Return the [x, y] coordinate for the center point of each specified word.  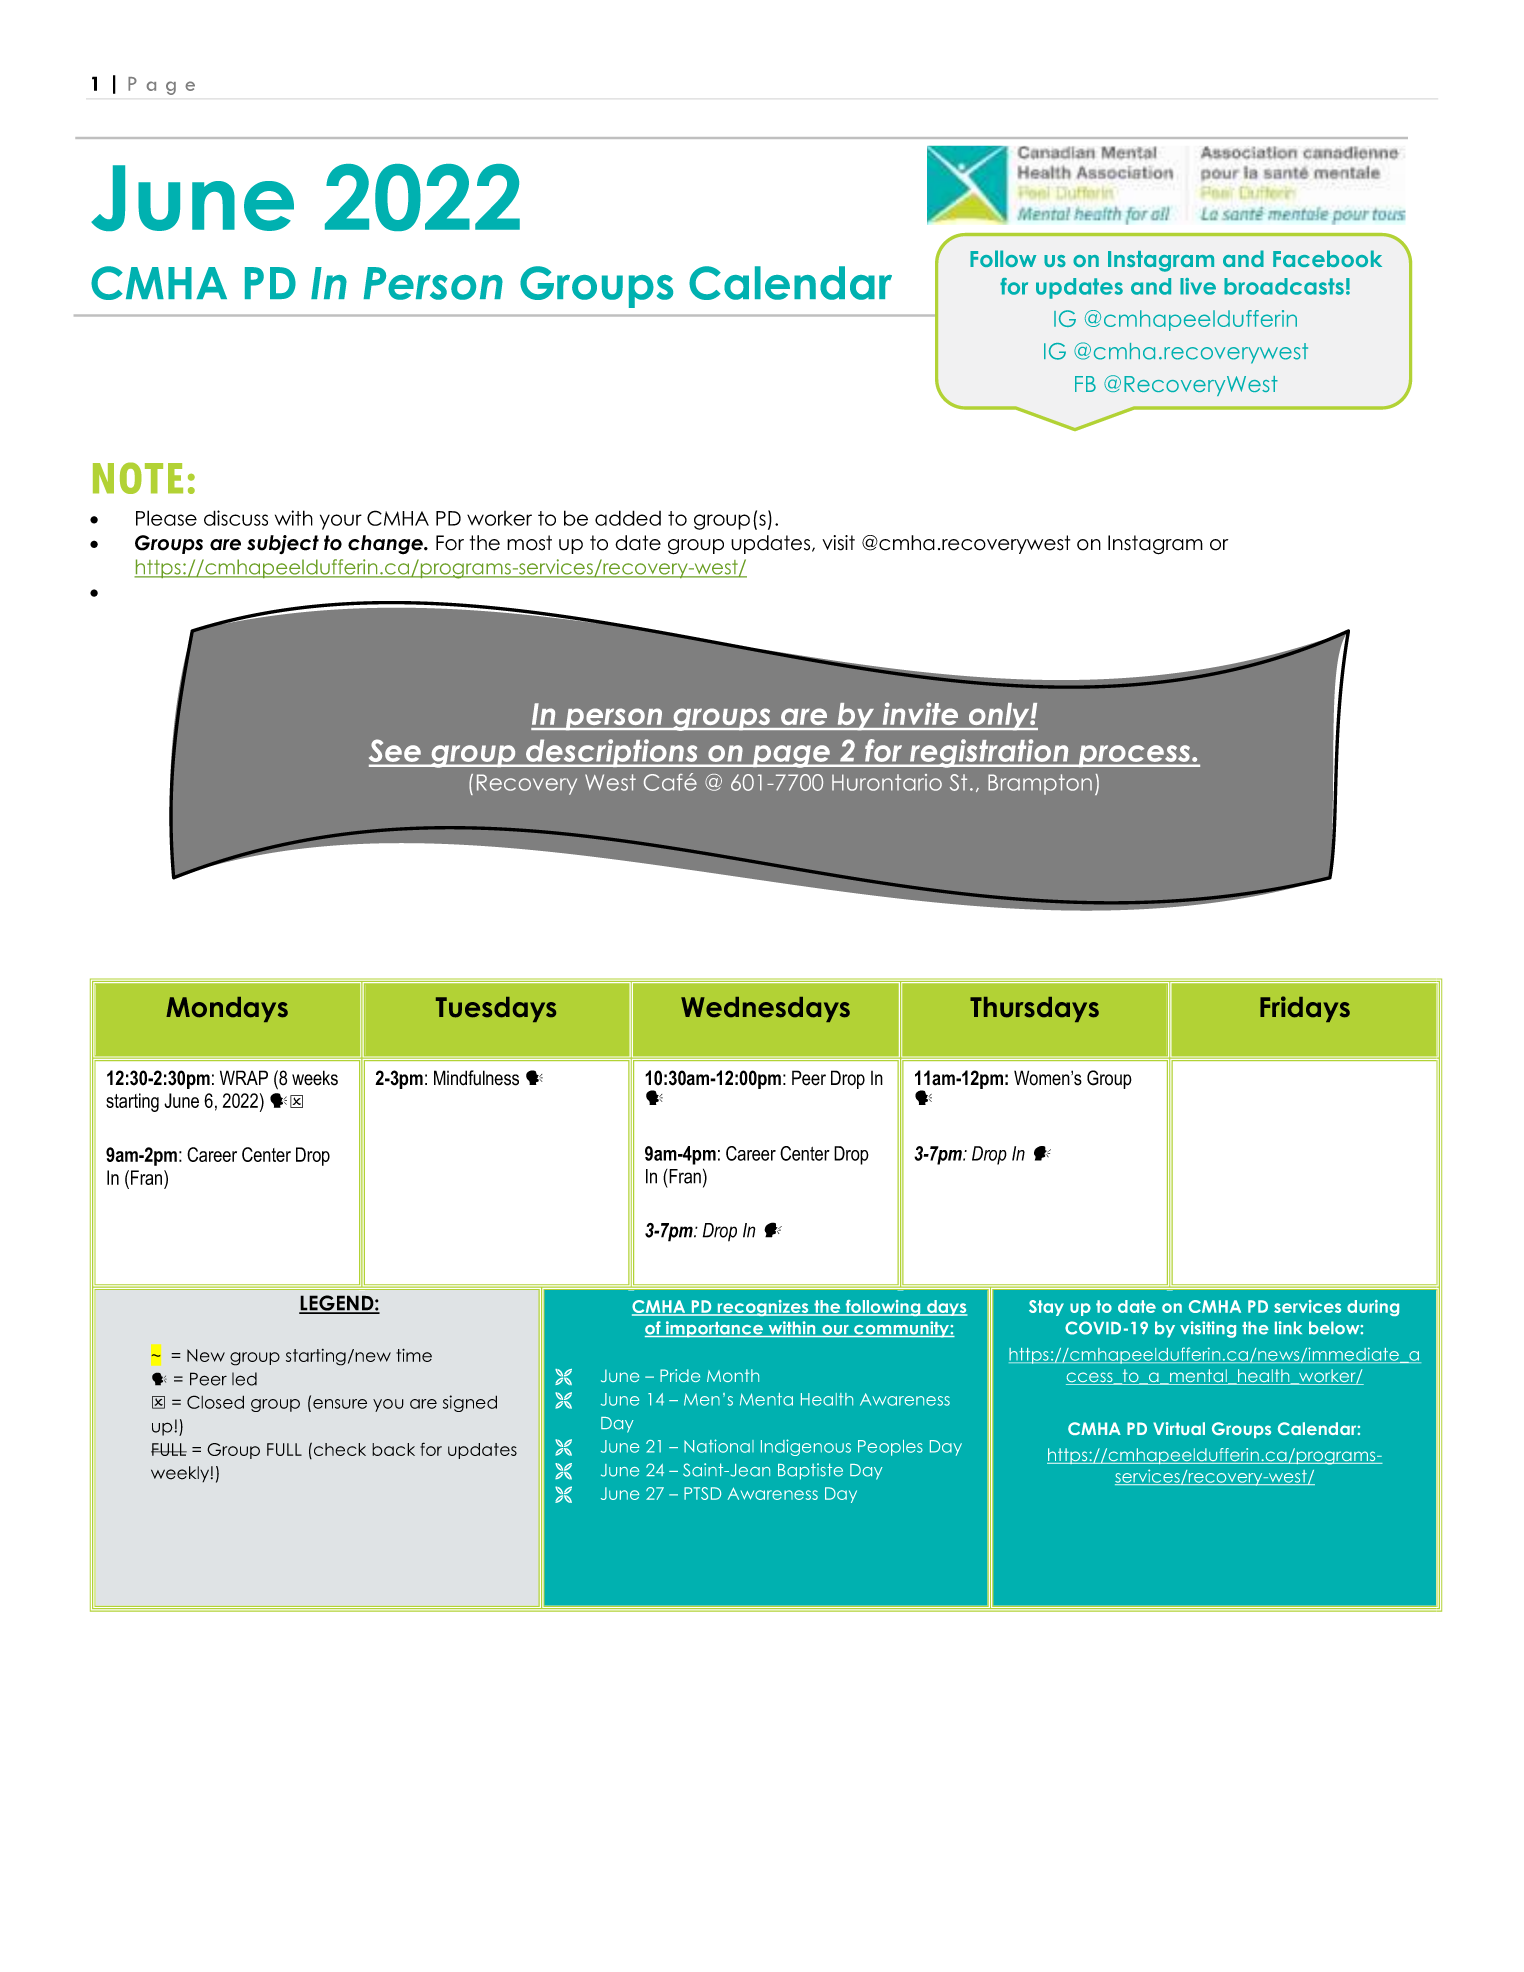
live [1198, 286]
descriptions [612, 753]
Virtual [1179, 1428]
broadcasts [1284, 286]
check [340, 1449]
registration [989, 753]
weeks [315, 1078]
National [719, 1446]
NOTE [138, 478]
